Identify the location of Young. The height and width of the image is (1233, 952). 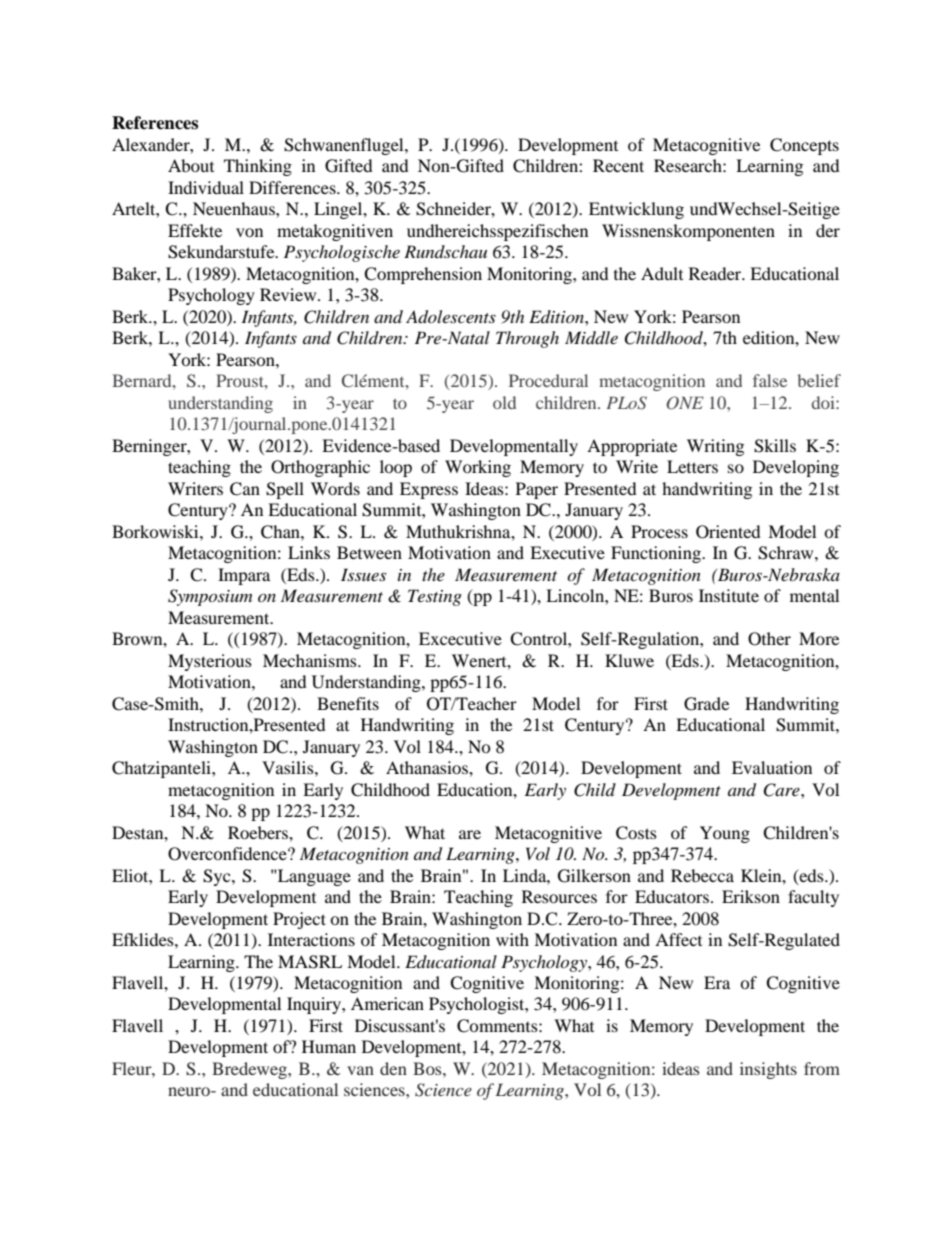
(725, 834).
